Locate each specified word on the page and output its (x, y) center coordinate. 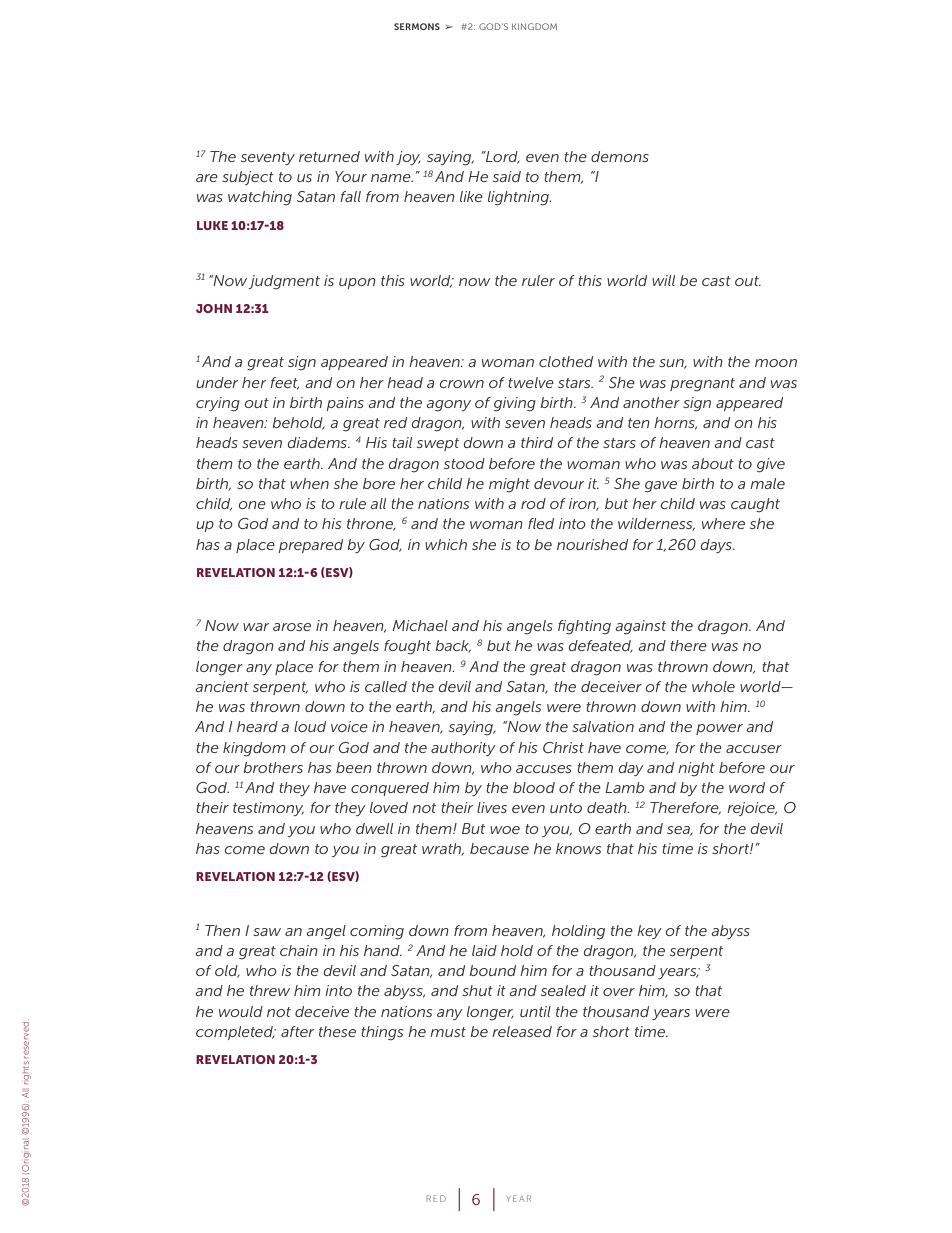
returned (329, 156)
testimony (268, 809)
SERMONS (417, 26)
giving (515, 404)
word (747, 787)
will (663, 280)
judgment (284, 282)
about (713, 463)
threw (270, 990)
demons (620, 156)
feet (285, 383)
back (453, 646)
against (640, 627)
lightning (519, 198)
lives (492, 807)
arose (292, 627)
